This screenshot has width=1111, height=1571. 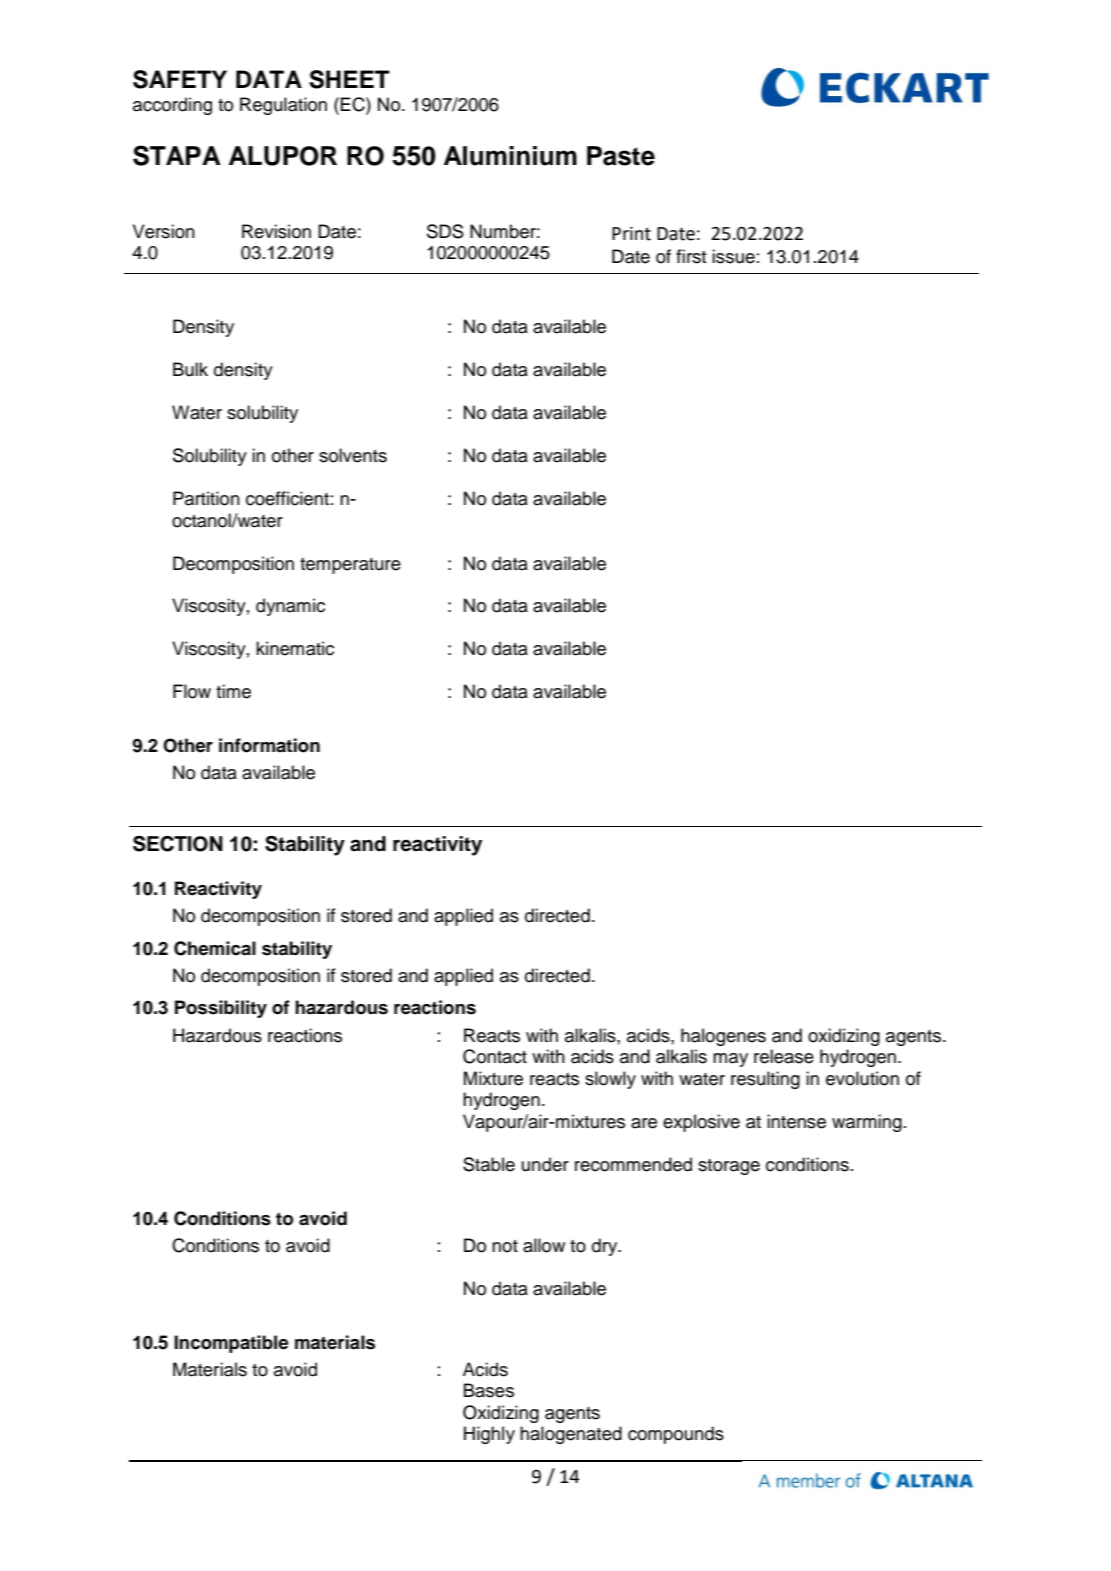 What do you see at coordinates (231, 1344) in the screenshot?
I see `Incompatible` at bounding box center [231, 1344].
